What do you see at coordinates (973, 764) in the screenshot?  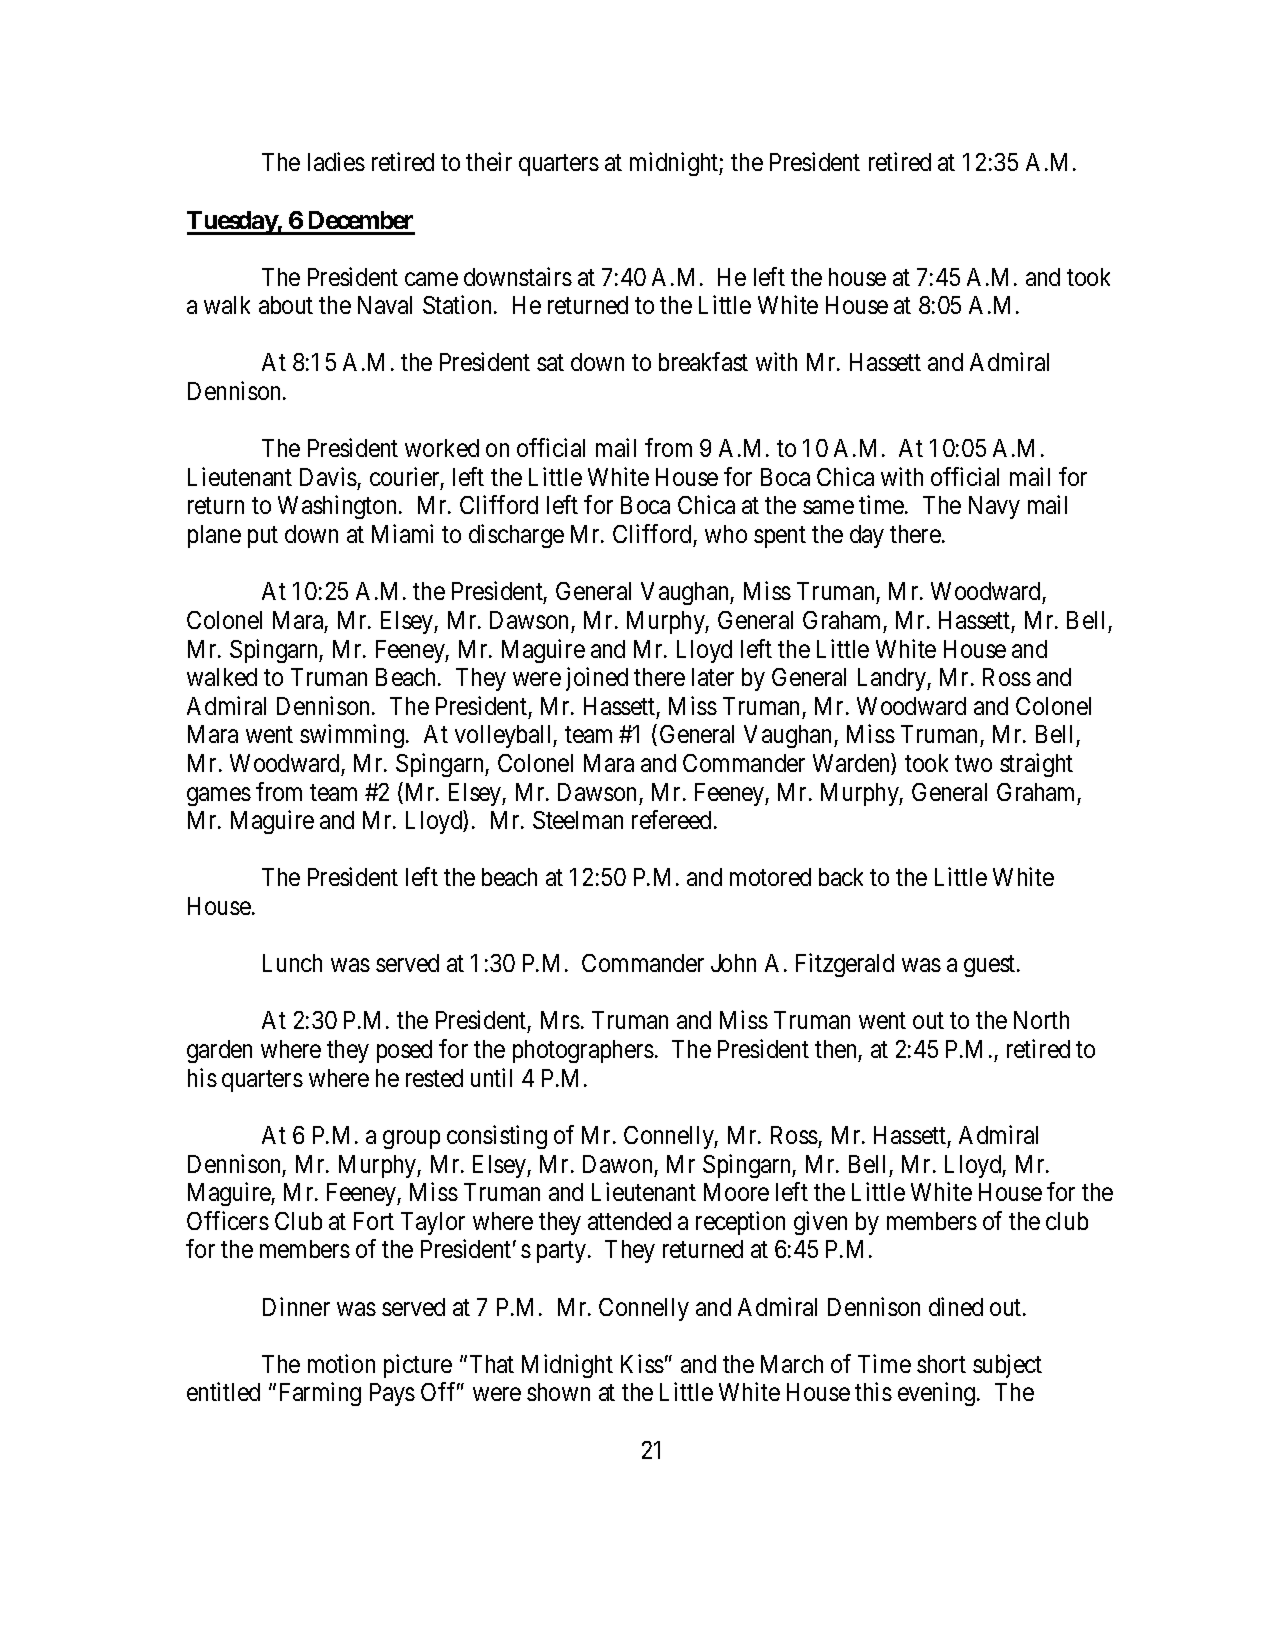 I see `two` at bounding box center [973, 764].
